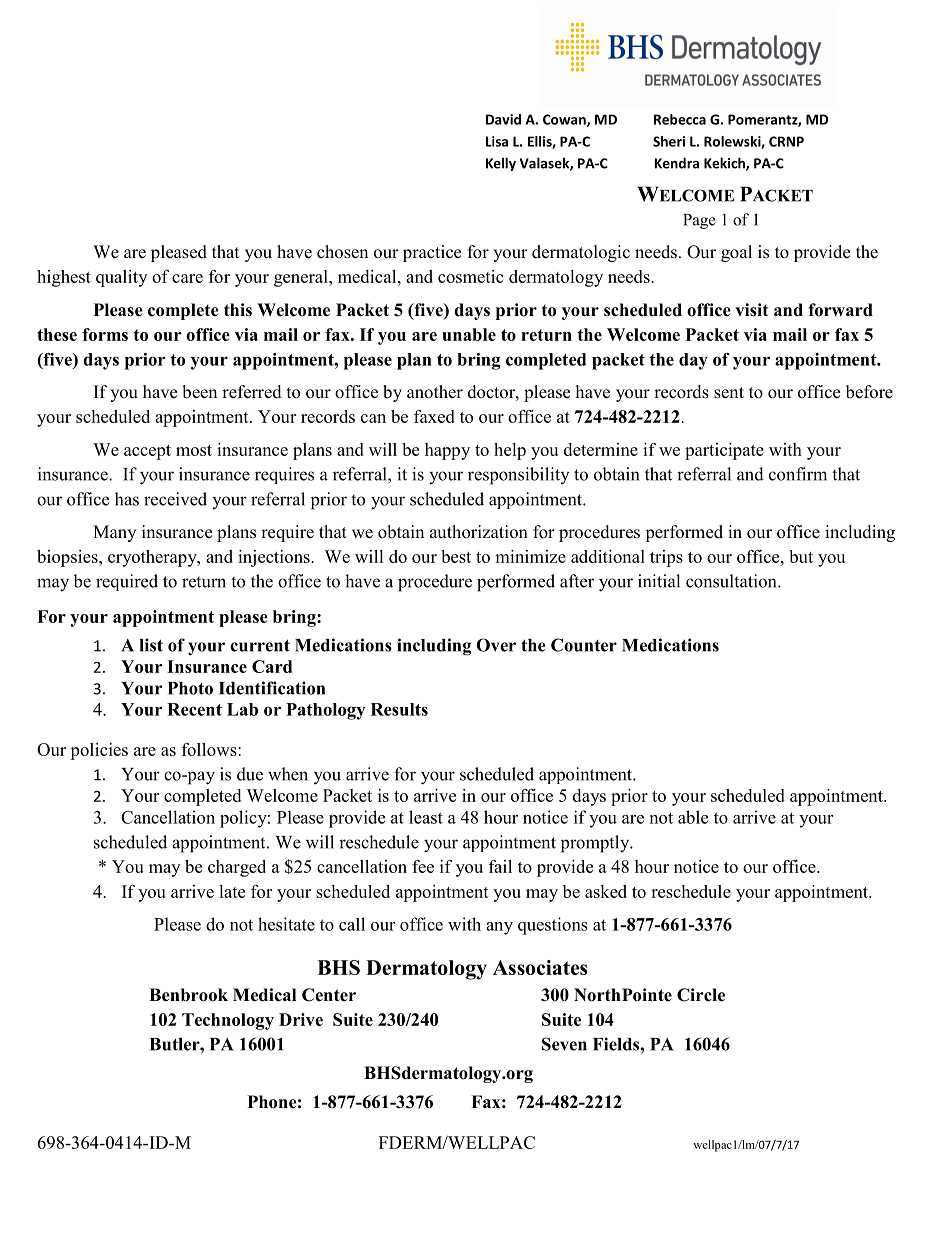  Describe the element at coordinates (497, 141) in the screenshot. I see `Lisa` at that location.
